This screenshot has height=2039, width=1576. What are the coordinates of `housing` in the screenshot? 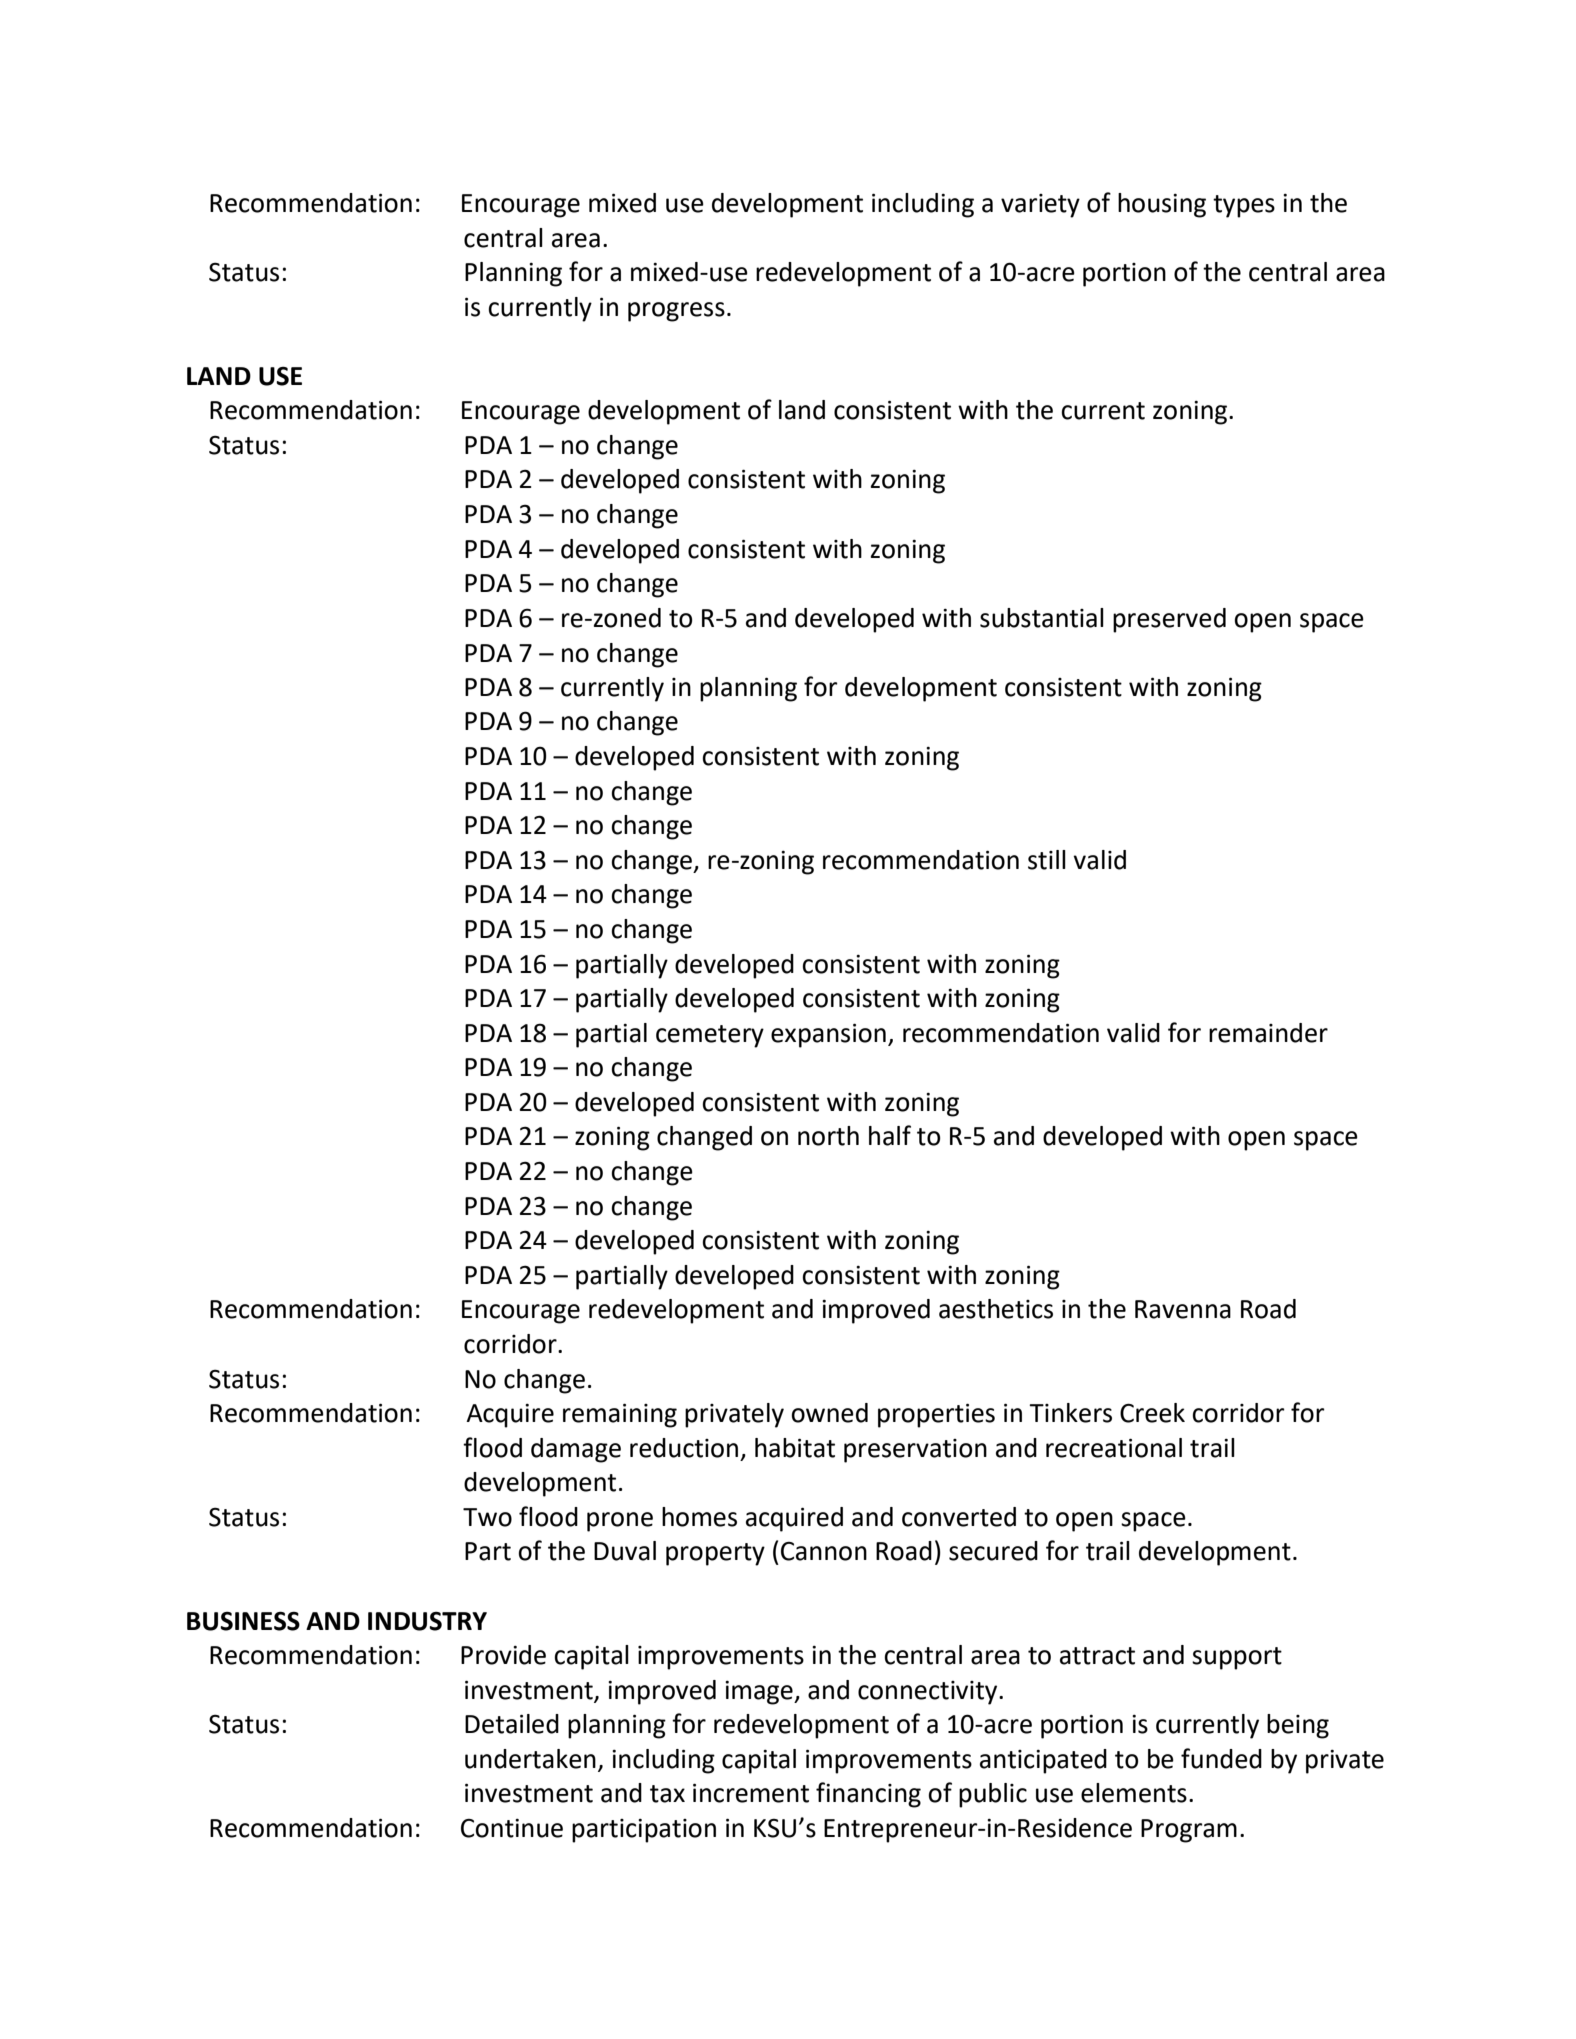 It's located at (1162, 205).
